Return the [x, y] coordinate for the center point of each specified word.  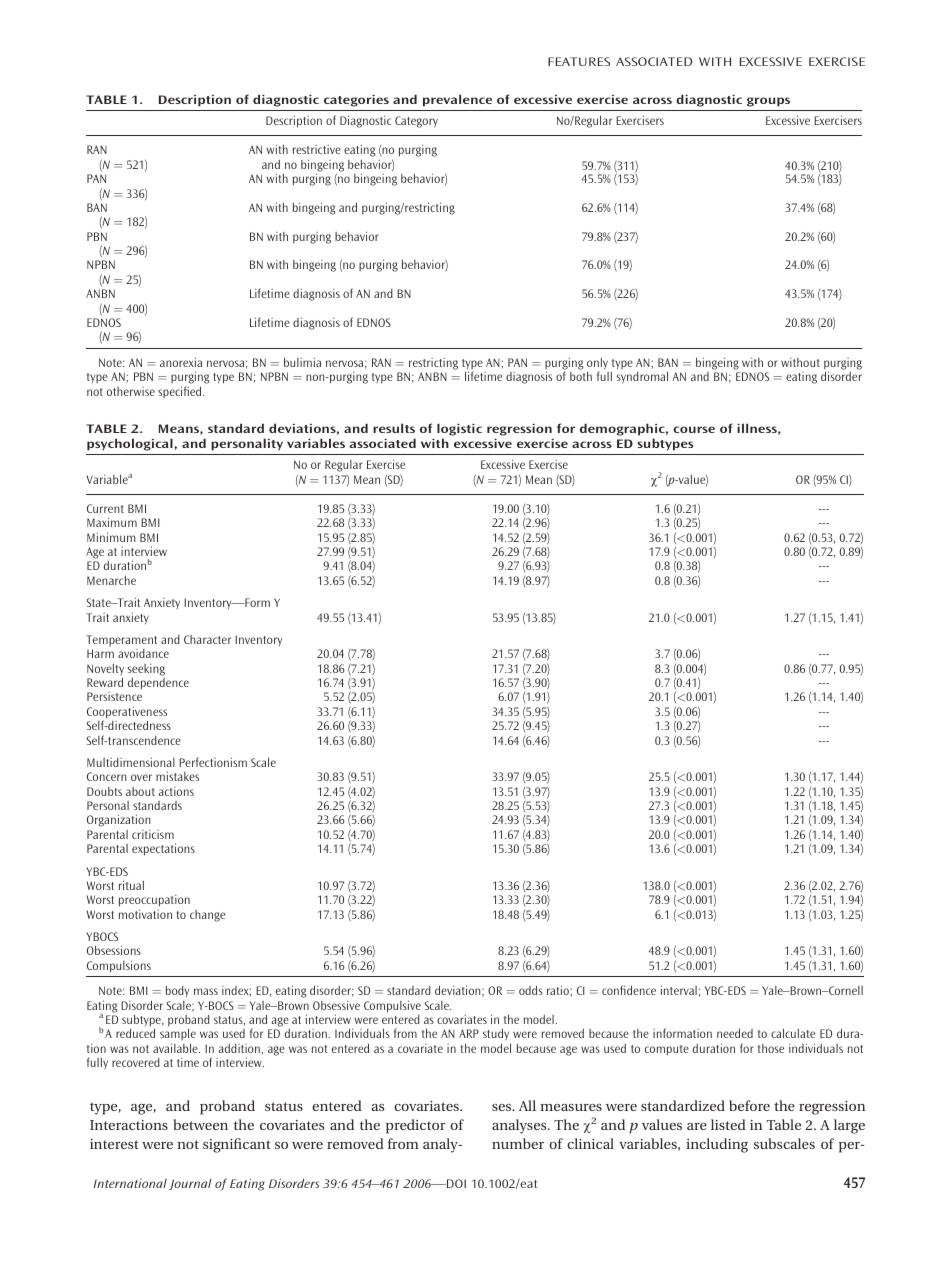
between [200, 1124]
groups [768, 102]
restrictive [317, 149]
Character [207, 639]
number [518, 1143]
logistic [459, 431]
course [694, 429]
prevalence [457, 100]
